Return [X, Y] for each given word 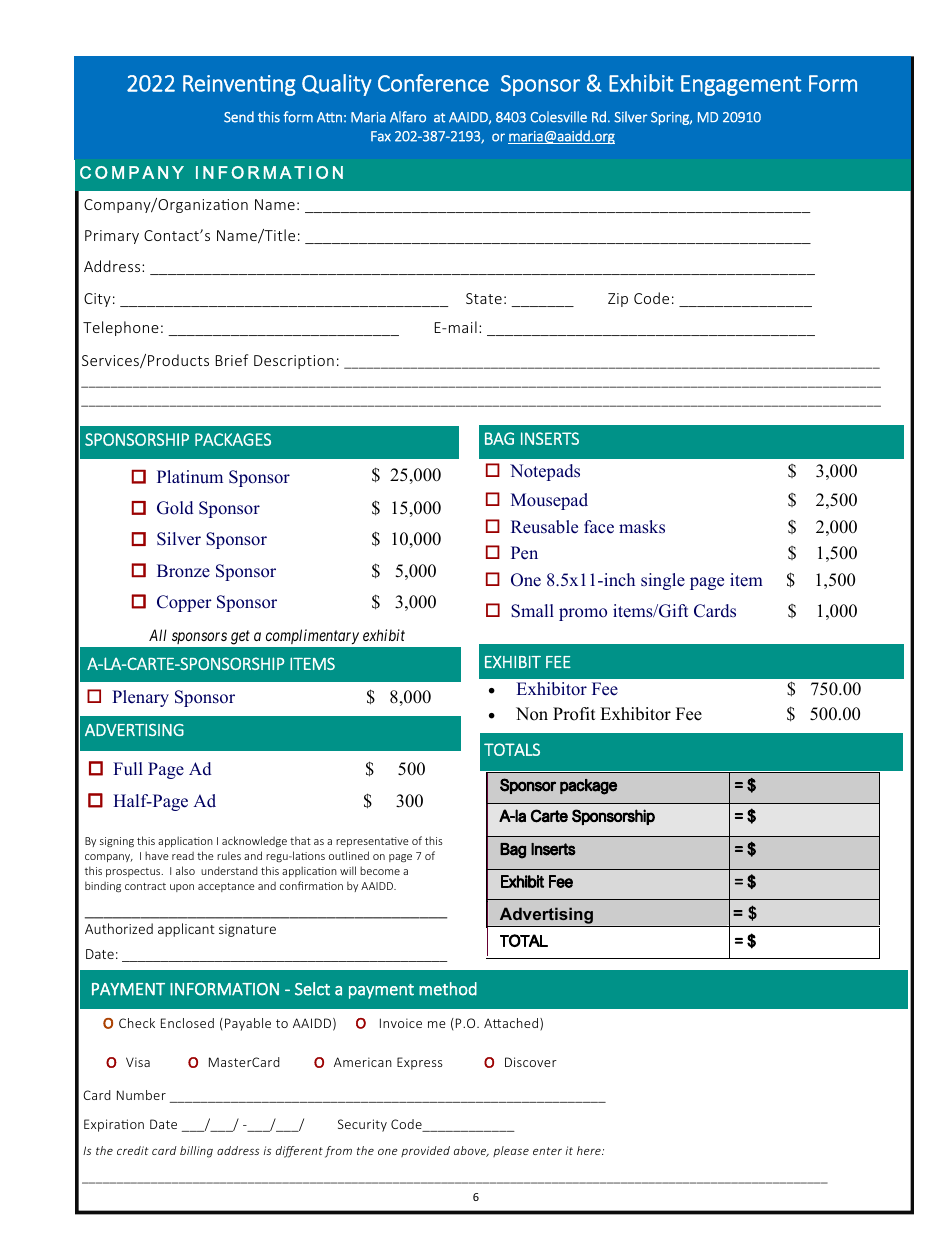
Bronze [183, 571]
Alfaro [408, 117]
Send [239, 117]
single [663, 581]
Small [532, 611]
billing [196, 1152]
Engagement [741, 85]
